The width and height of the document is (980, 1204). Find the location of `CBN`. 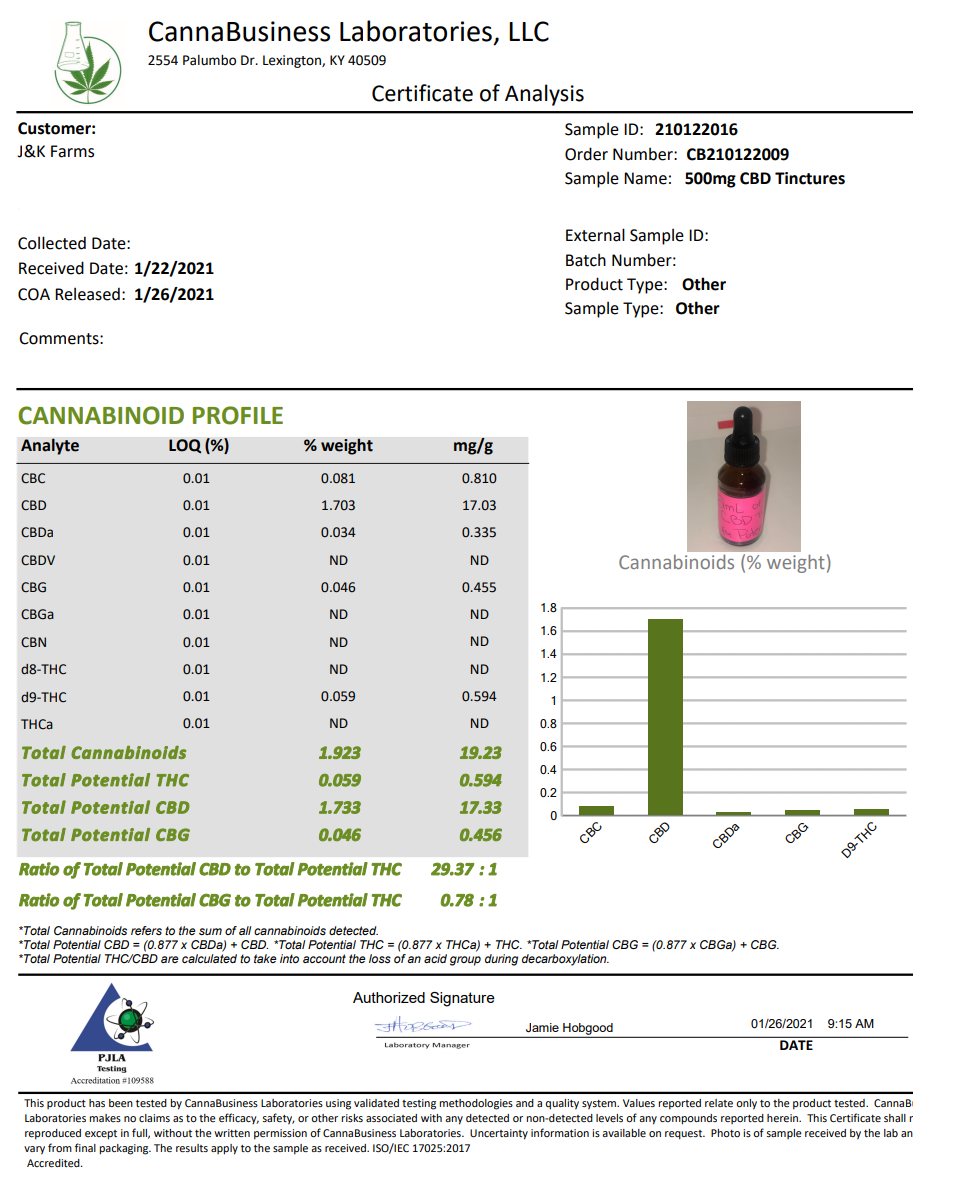

CBN is located at coordinates (33, 642).
